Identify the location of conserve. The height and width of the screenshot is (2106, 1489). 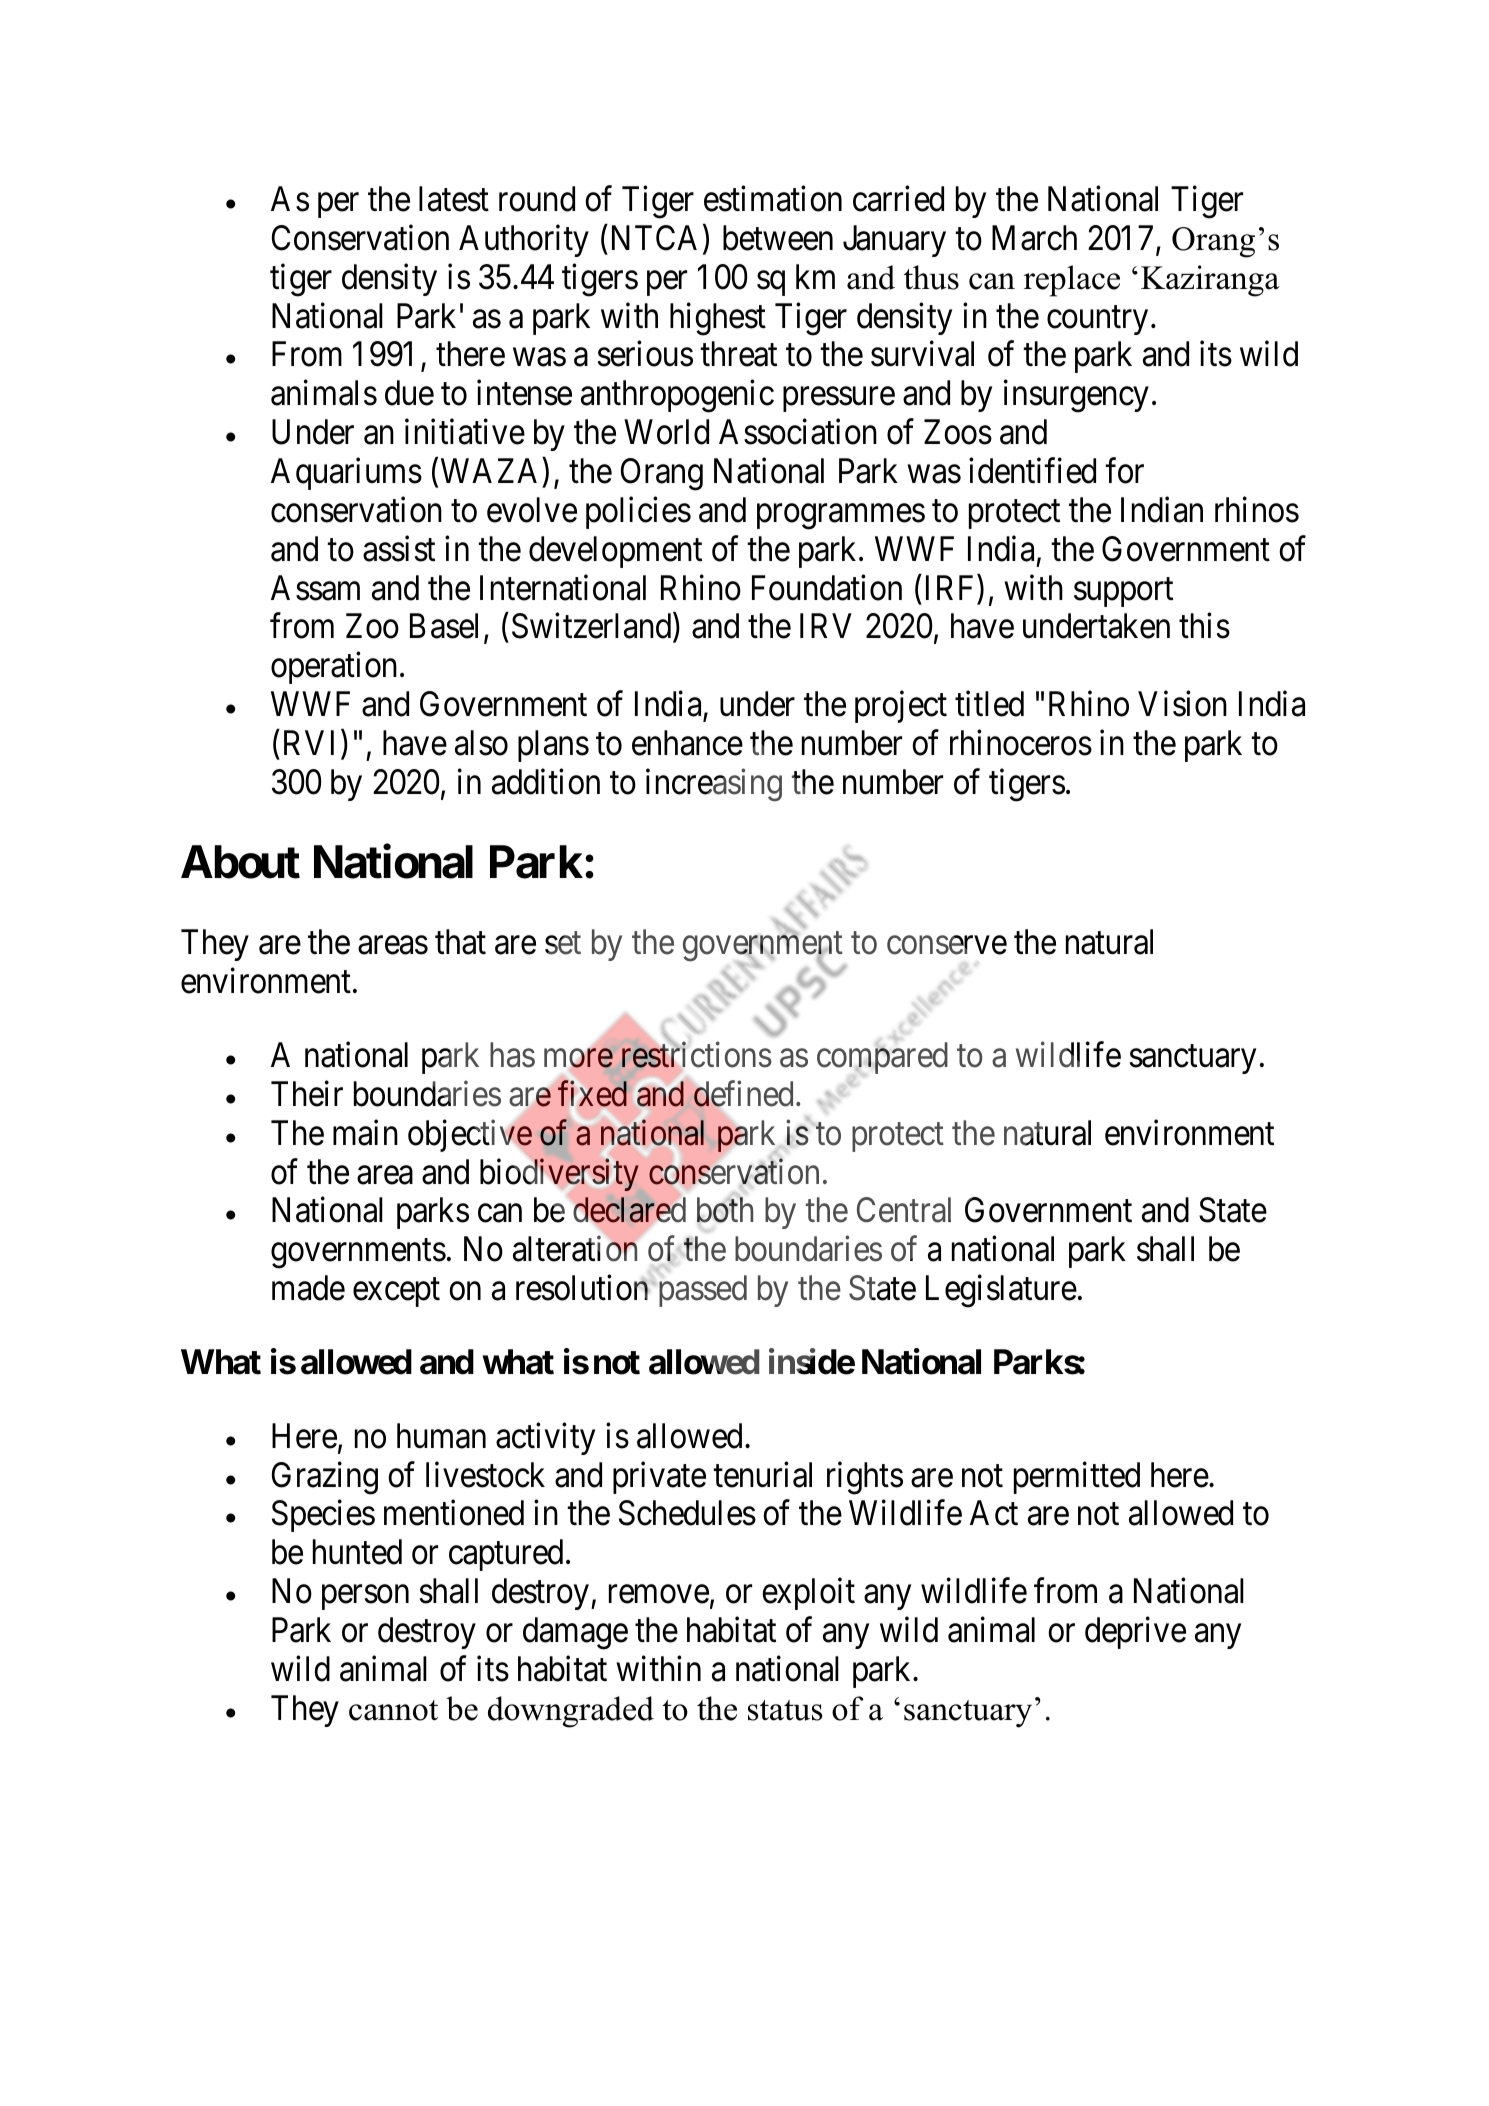
(947, 946).
